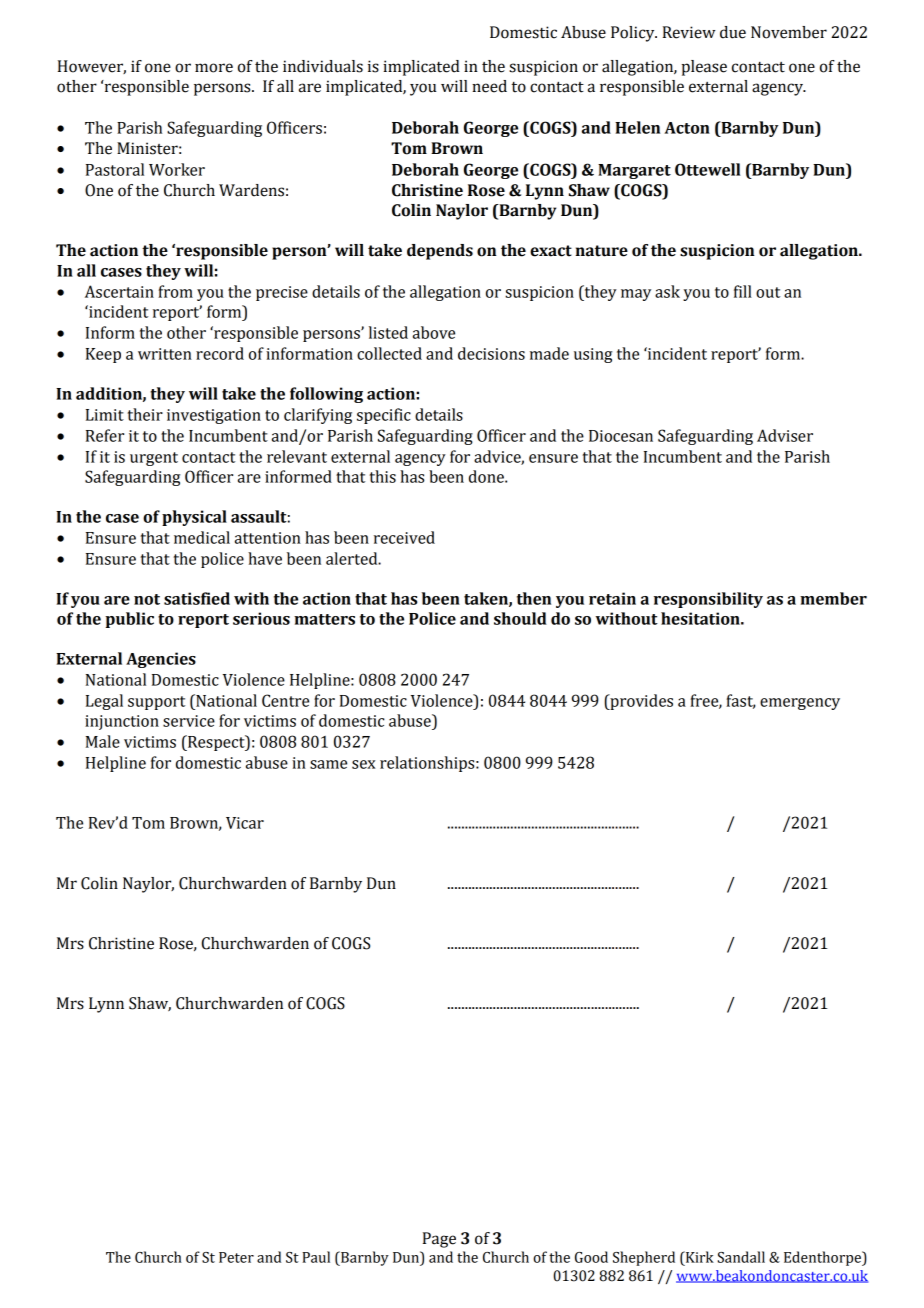 Image resolution: width=924 pixels, height=1308 pixels. I want to click on responsibility, so click(708, 600).
